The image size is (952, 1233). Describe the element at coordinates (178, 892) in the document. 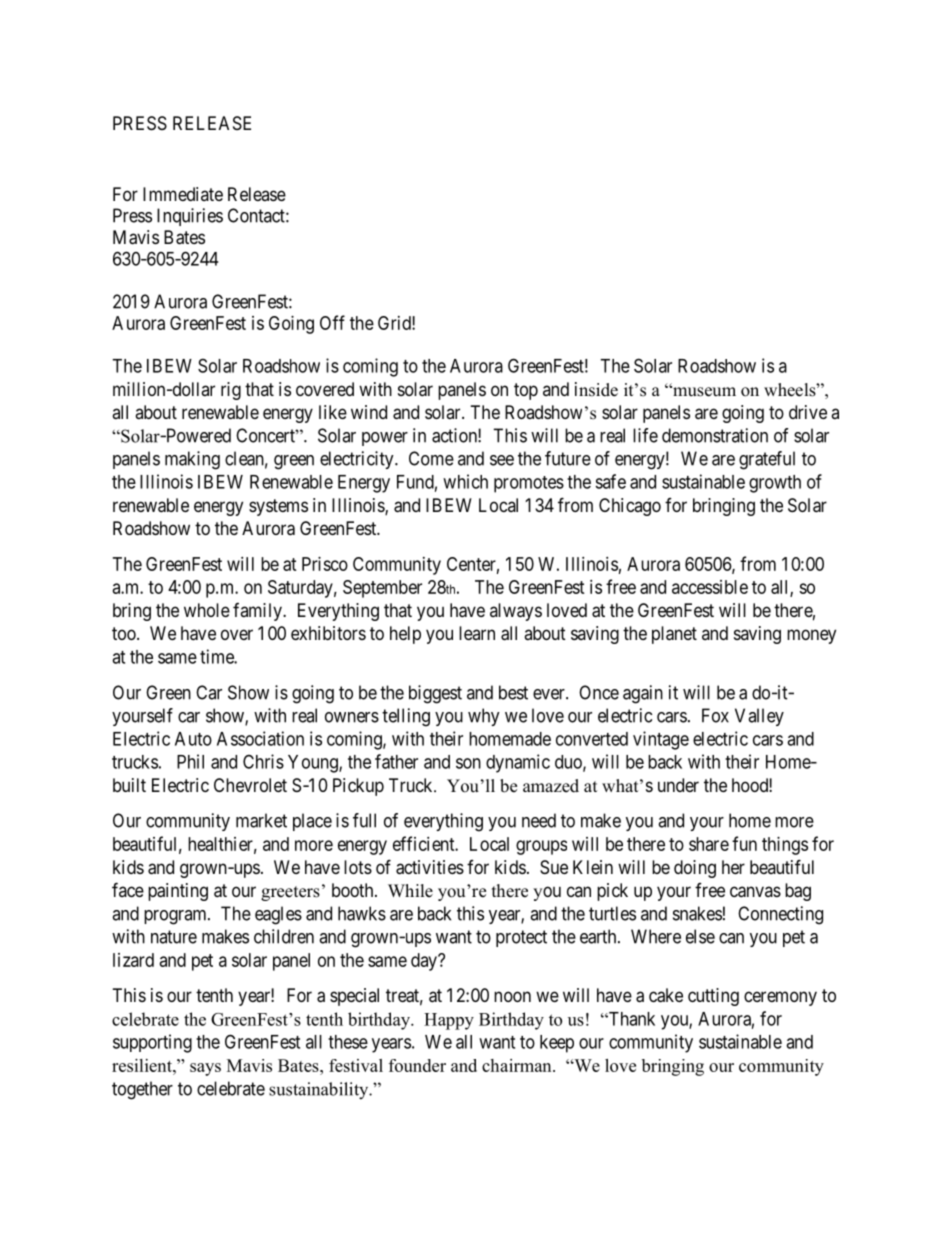

I see `painting` at that location.
